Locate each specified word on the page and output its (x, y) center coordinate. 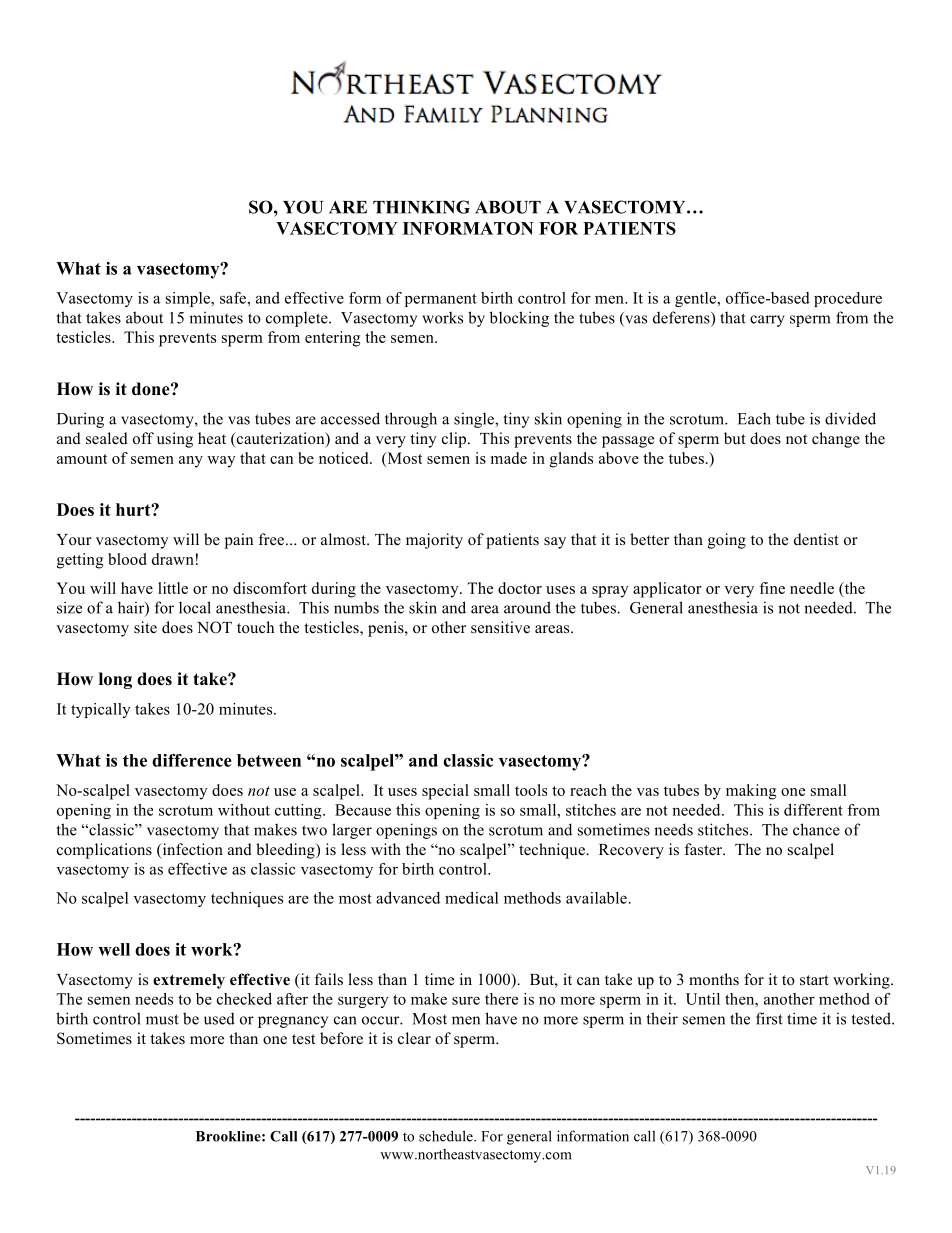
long (115, 680)
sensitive (500, 627)
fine (772, 588)
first (769, 1018)
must (162, 1019)
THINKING (421, 207)
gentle (697, 299)
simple (189, 299)
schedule (447, 1136)
